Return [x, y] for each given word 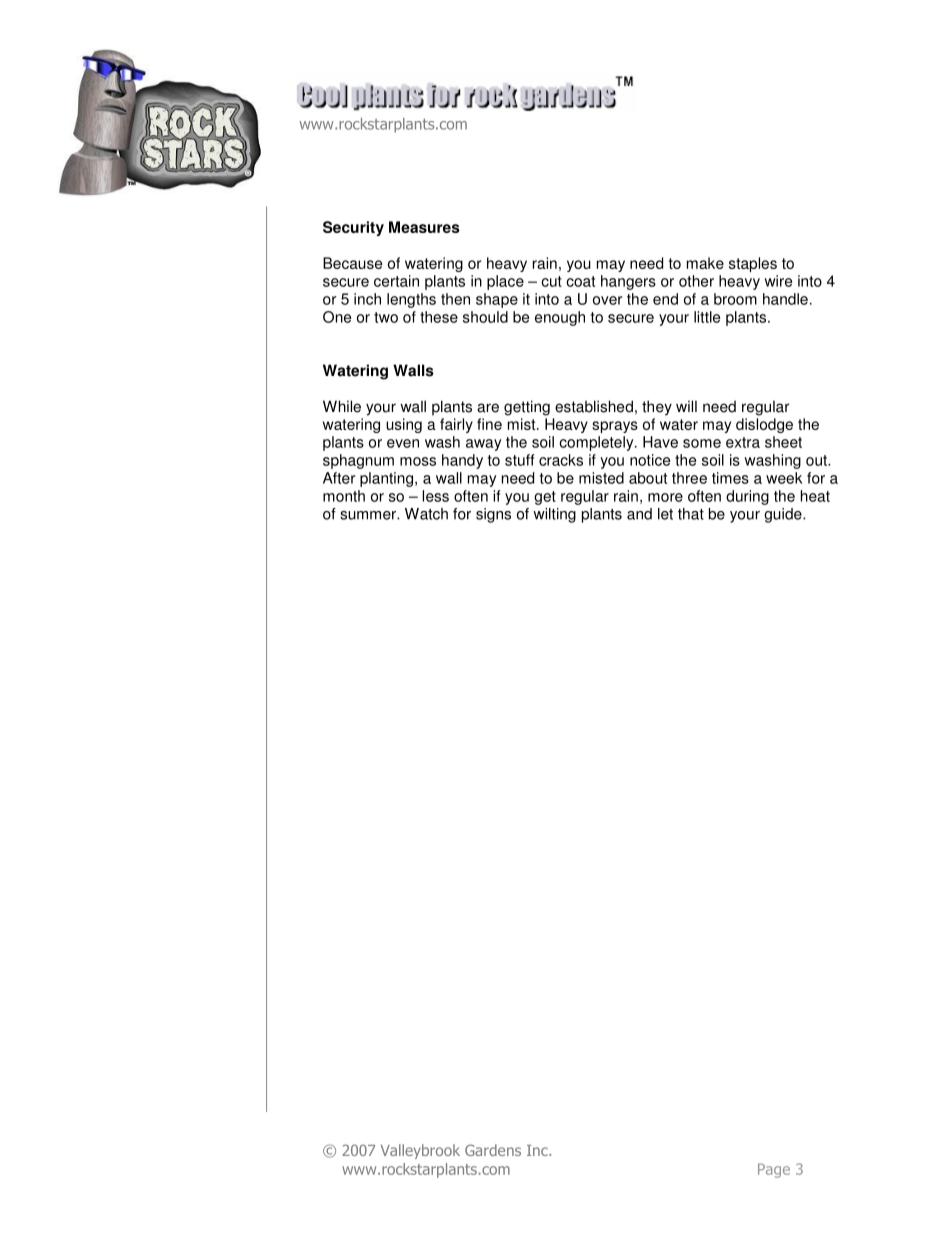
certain [396, 281]
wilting [554, 515]
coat [580, 281]
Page [774, 1170]
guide [784, 515]
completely [597, 443]
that [691, 514]
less [435, 496]
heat [815, 496]
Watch [426, 514]
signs [493, 515]
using [404, 425]
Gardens [493, 1150]
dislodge [764, 425]
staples [753, 264]
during [747, 497]
